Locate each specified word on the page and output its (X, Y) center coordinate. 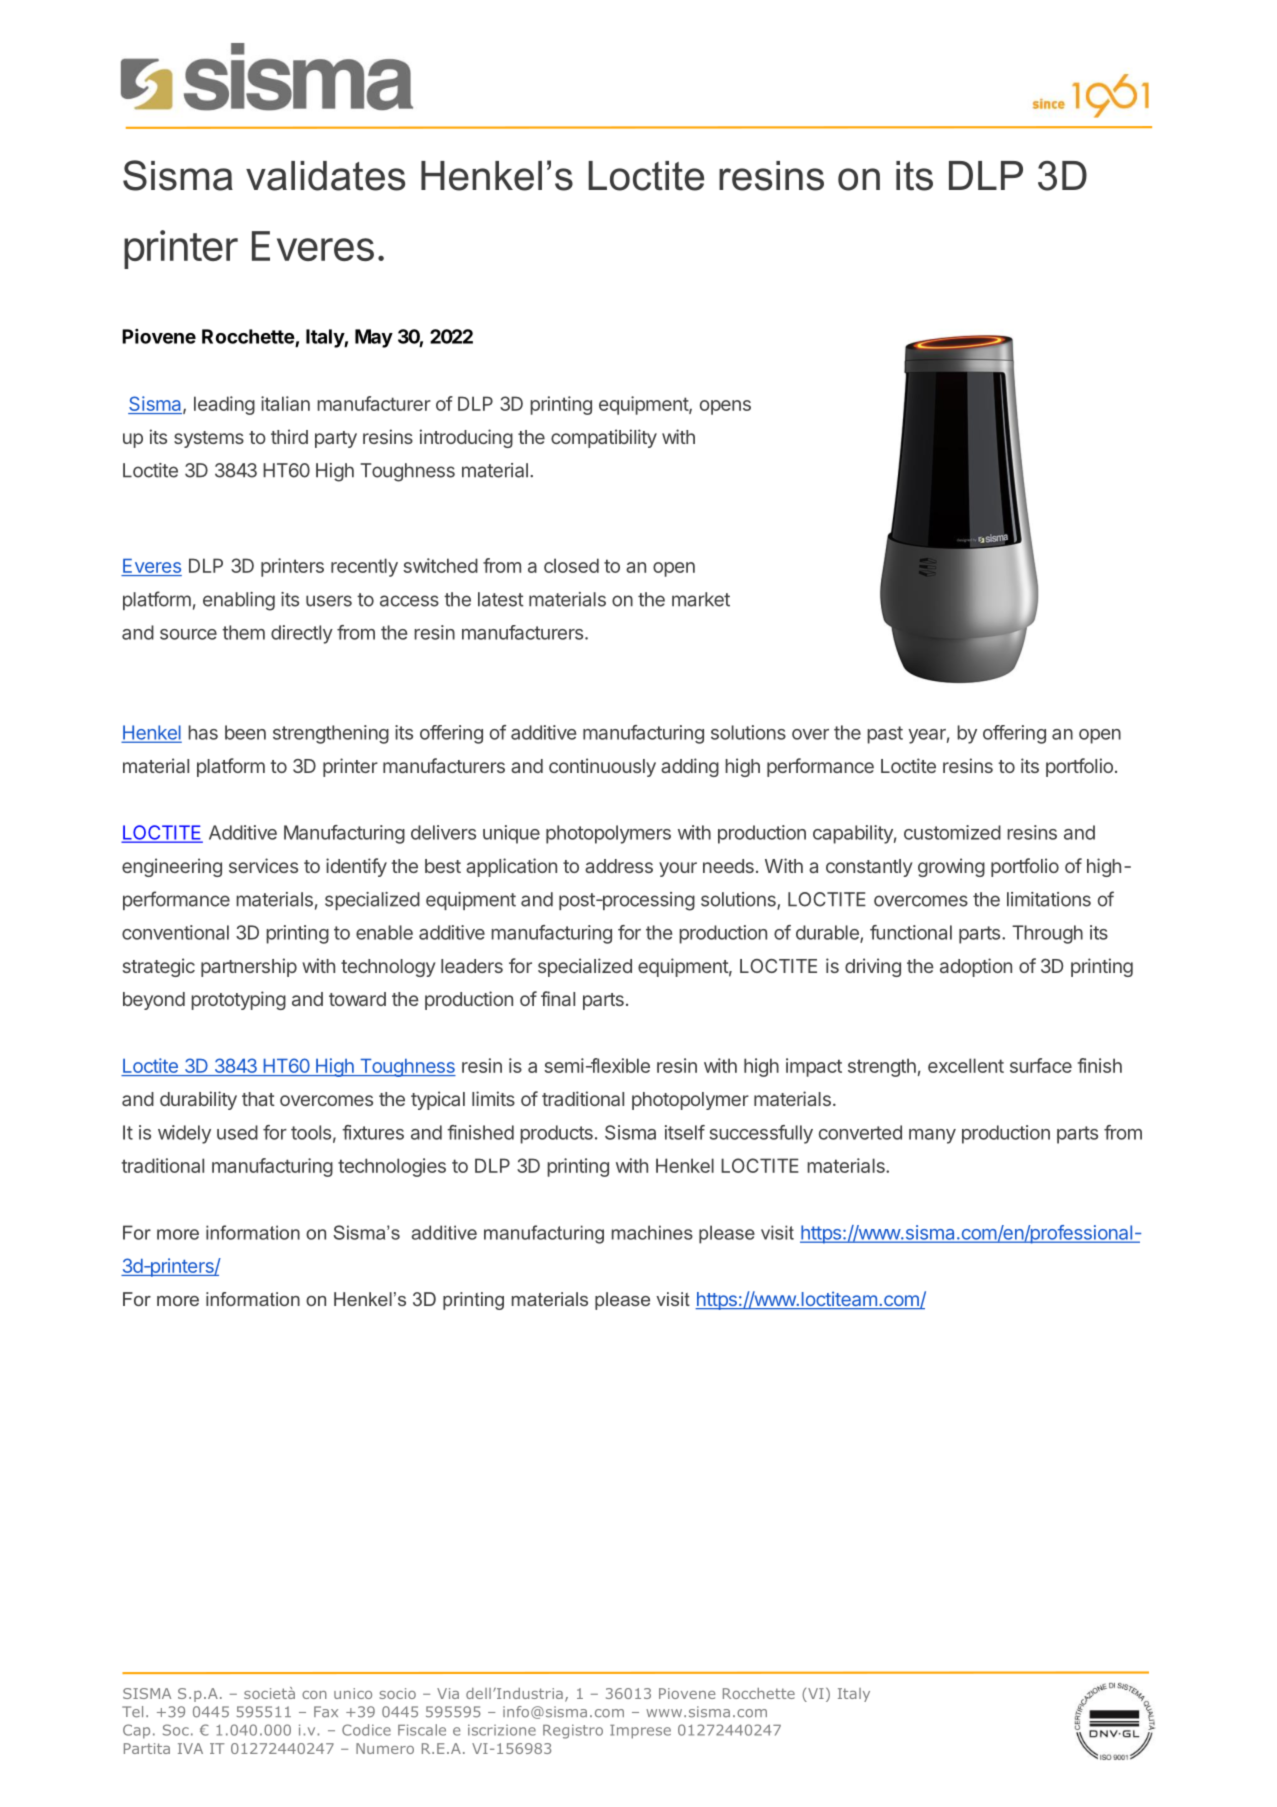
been (245, 732)
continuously (602, 767)
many (932, 1136)
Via (448, 1693)
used (237, 1132)
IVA (190, 1748)
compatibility (604, 438)
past (885, 735)
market (701, 599)
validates (325, 176)
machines (652, 1232)
